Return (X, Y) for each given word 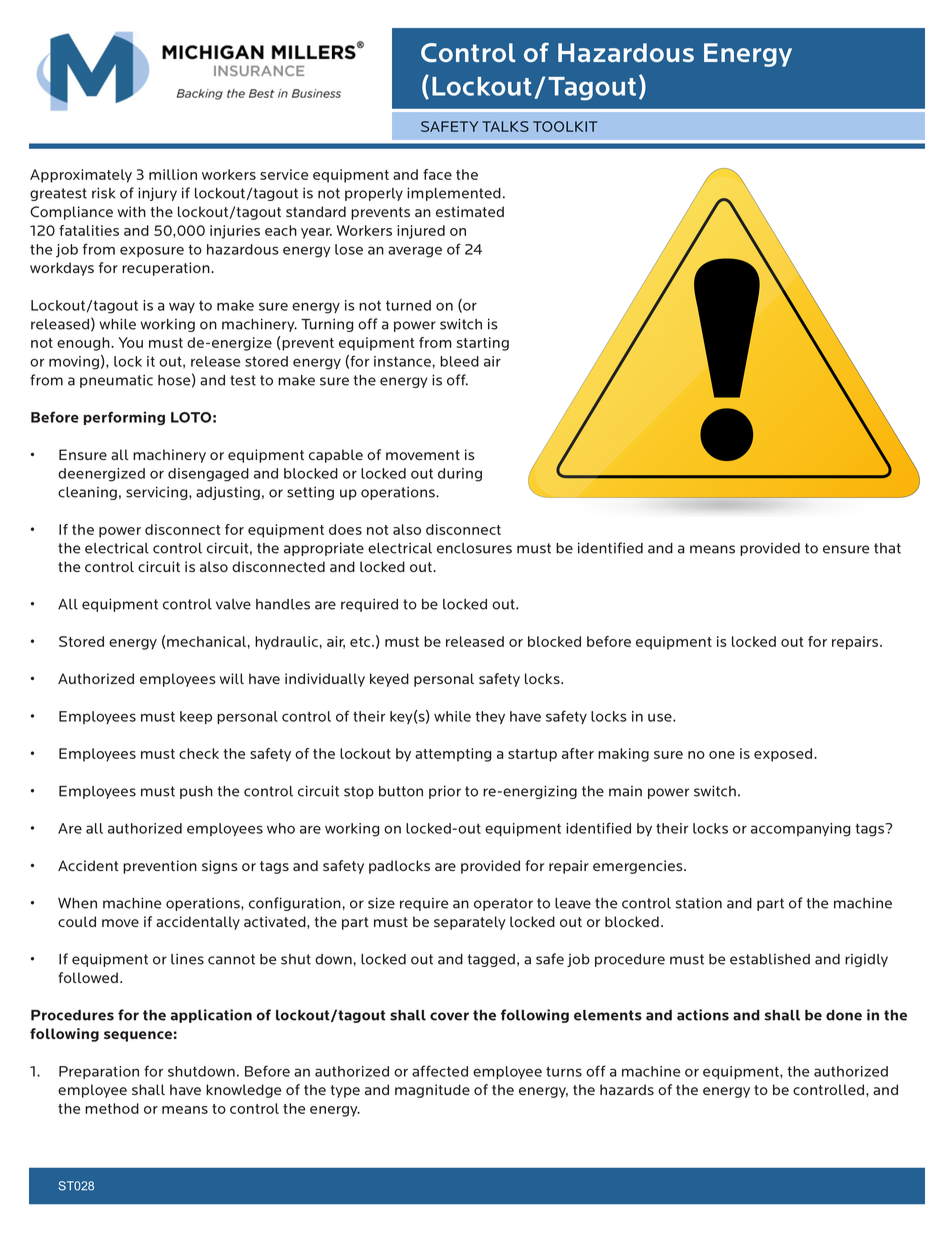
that (887, 548)
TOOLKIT (565, 126)
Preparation (99, 1072)
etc (361, 642)
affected (440, 1071)
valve (233, 604)
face (437, 174)
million (173, 174)
